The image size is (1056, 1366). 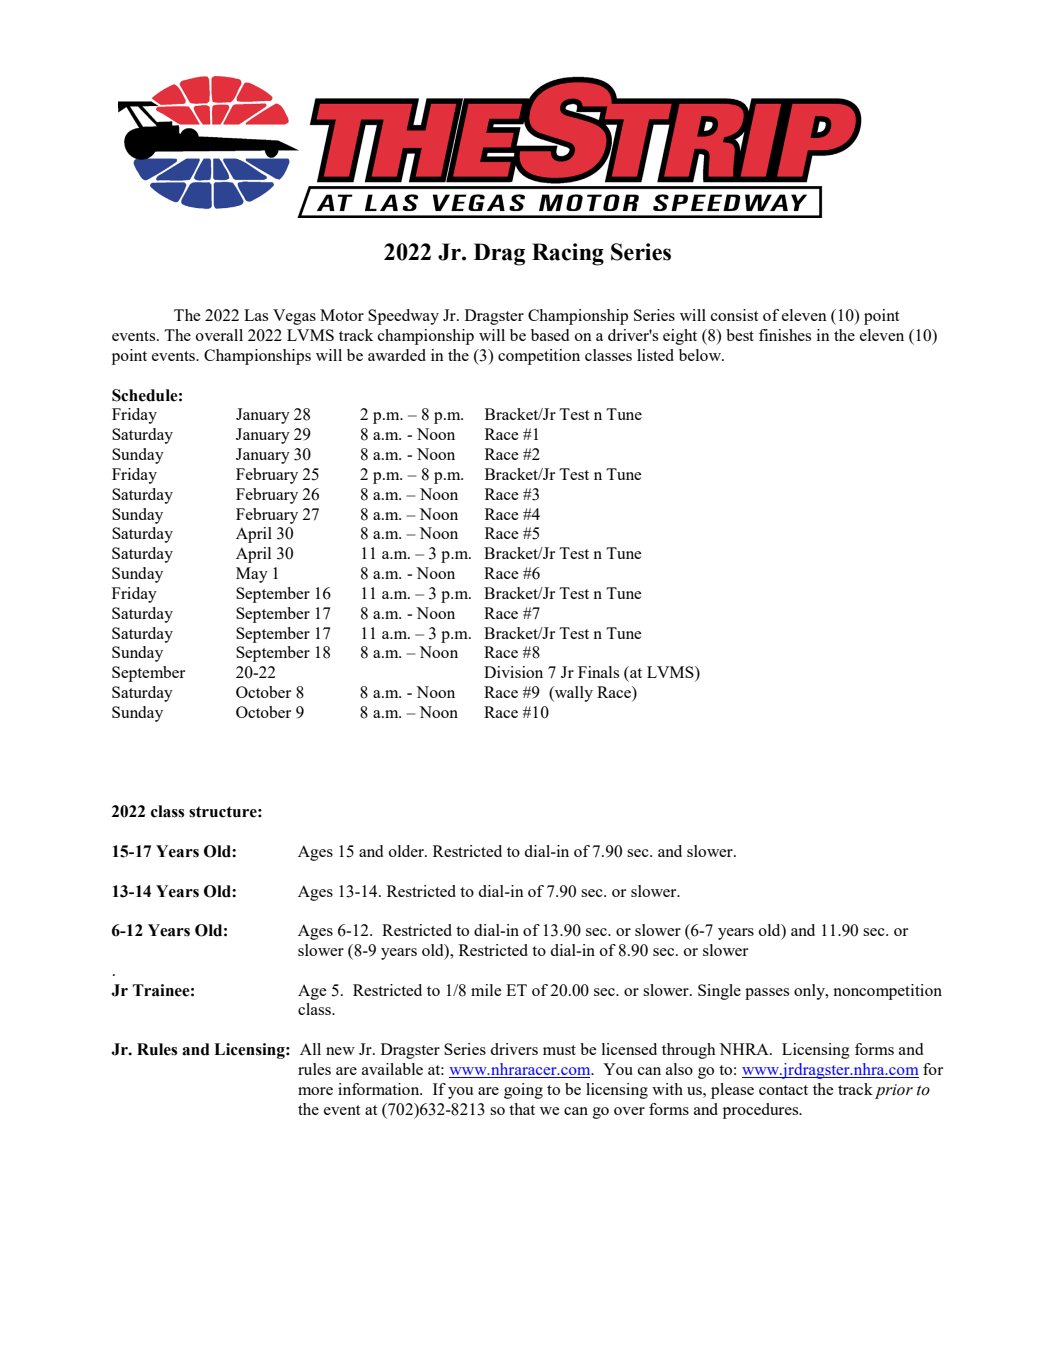 What do you see at coordinates (598, 672) in the image?
I see `Finals` at bounding box center [598, 672].
